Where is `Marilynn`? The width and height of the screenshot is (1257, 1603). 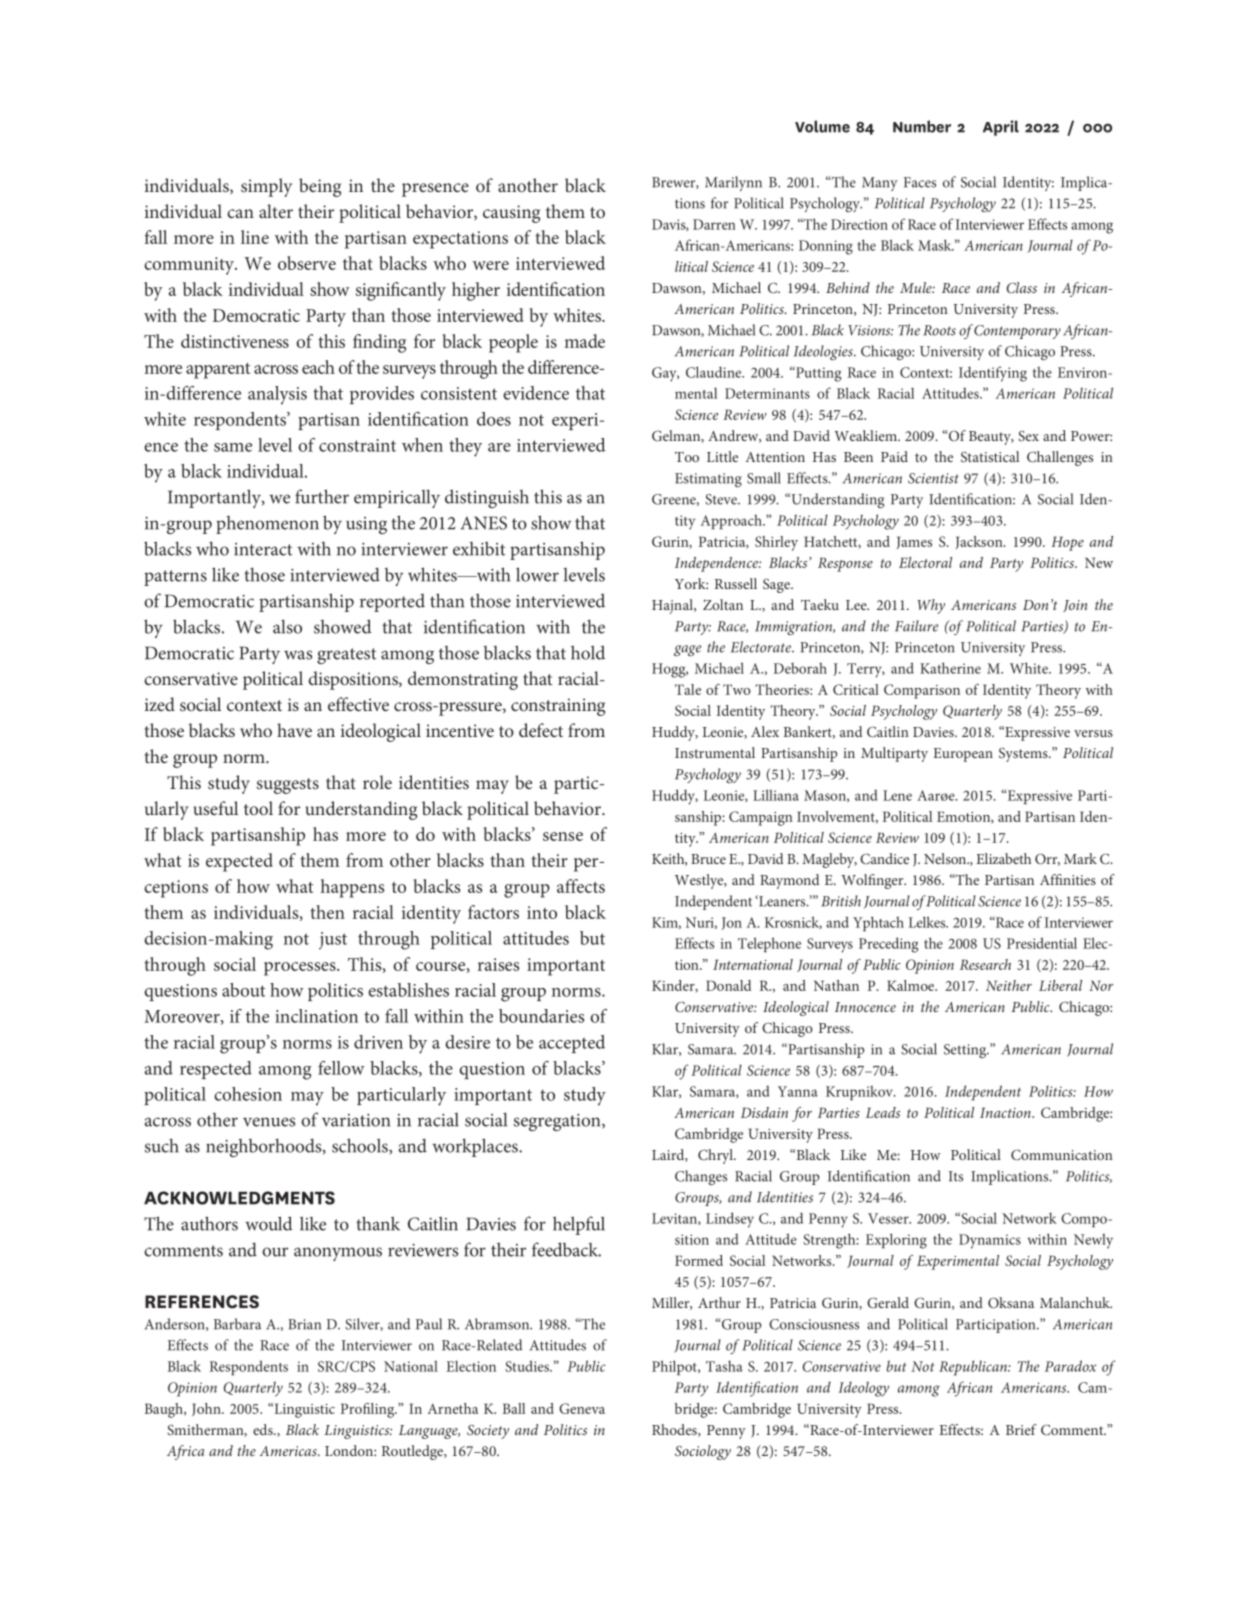
Marilynn is located at coordinates (733, 183).
